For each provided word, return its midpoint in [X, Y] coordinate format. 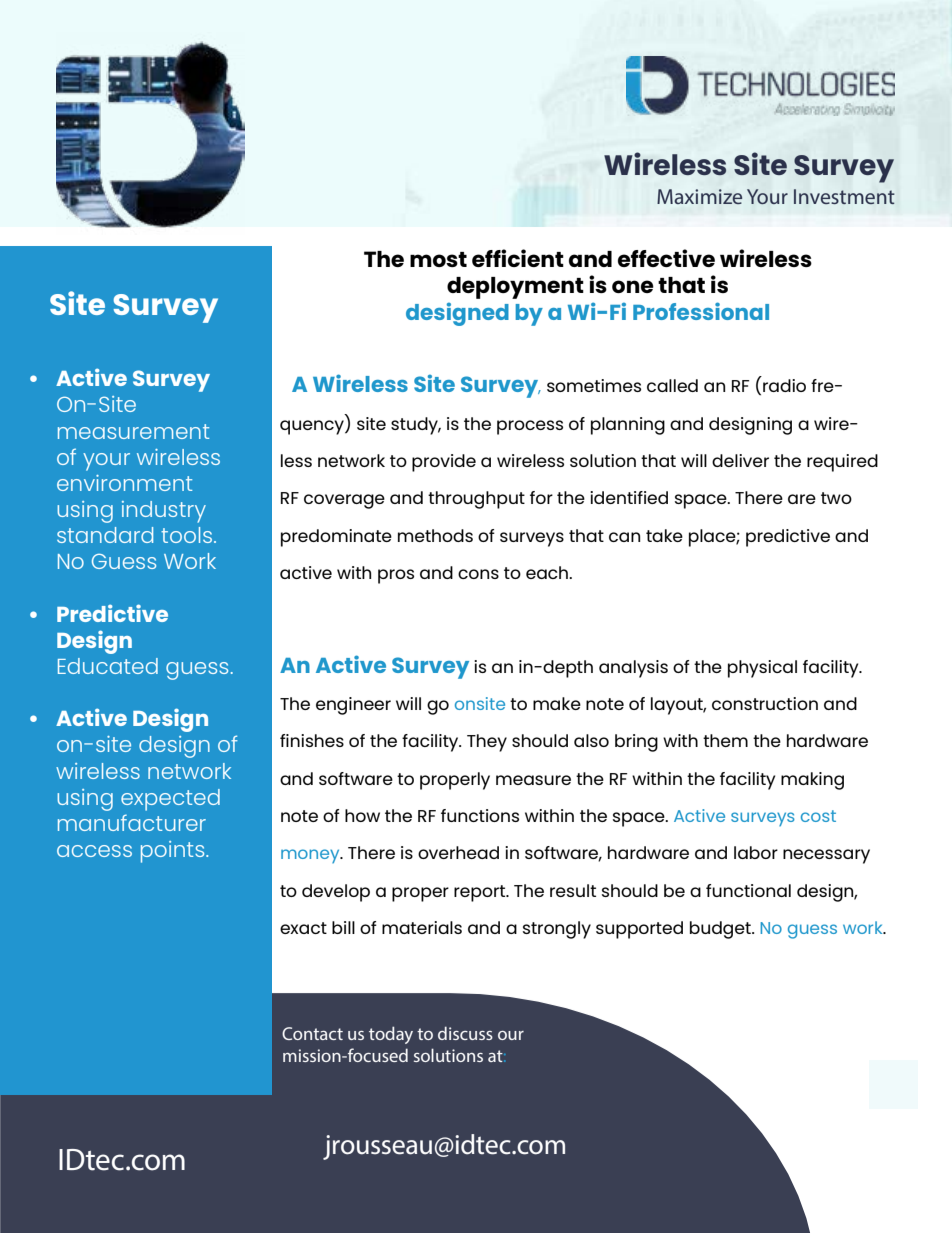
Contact [312, 1033]
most [438, 259]
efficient [518, 258]
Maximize [699, 196]
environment [124, 483]
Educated [108, 666]
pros [396, 576]
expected [170, 800]
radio [784, 385]
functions [480, 815]
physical [762, 669]
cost [818, 816]
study [416, 426]
